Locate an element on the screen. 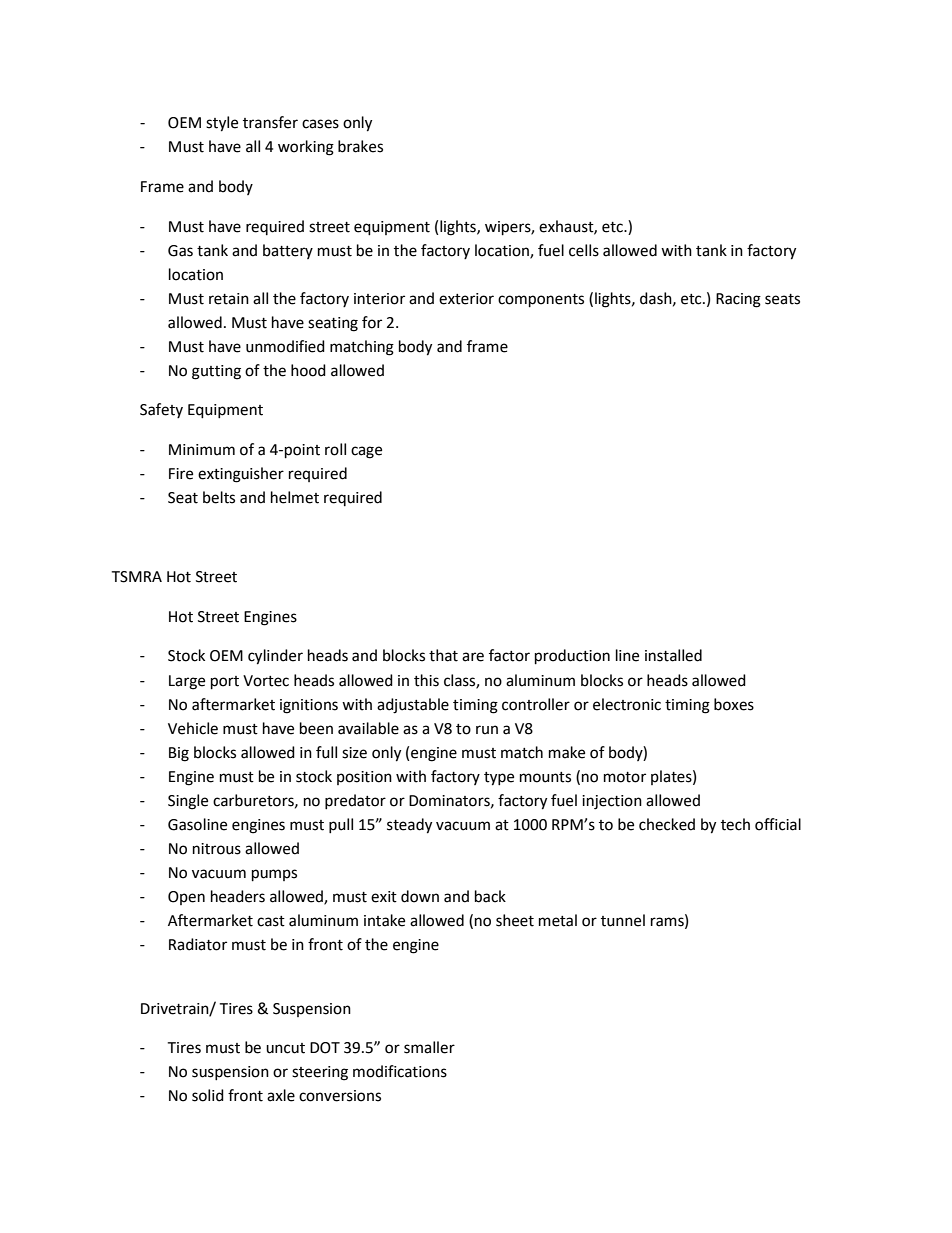 The width and height of the screenshot is (952, 1233). nitrous is located at coordinates (217, 849).
